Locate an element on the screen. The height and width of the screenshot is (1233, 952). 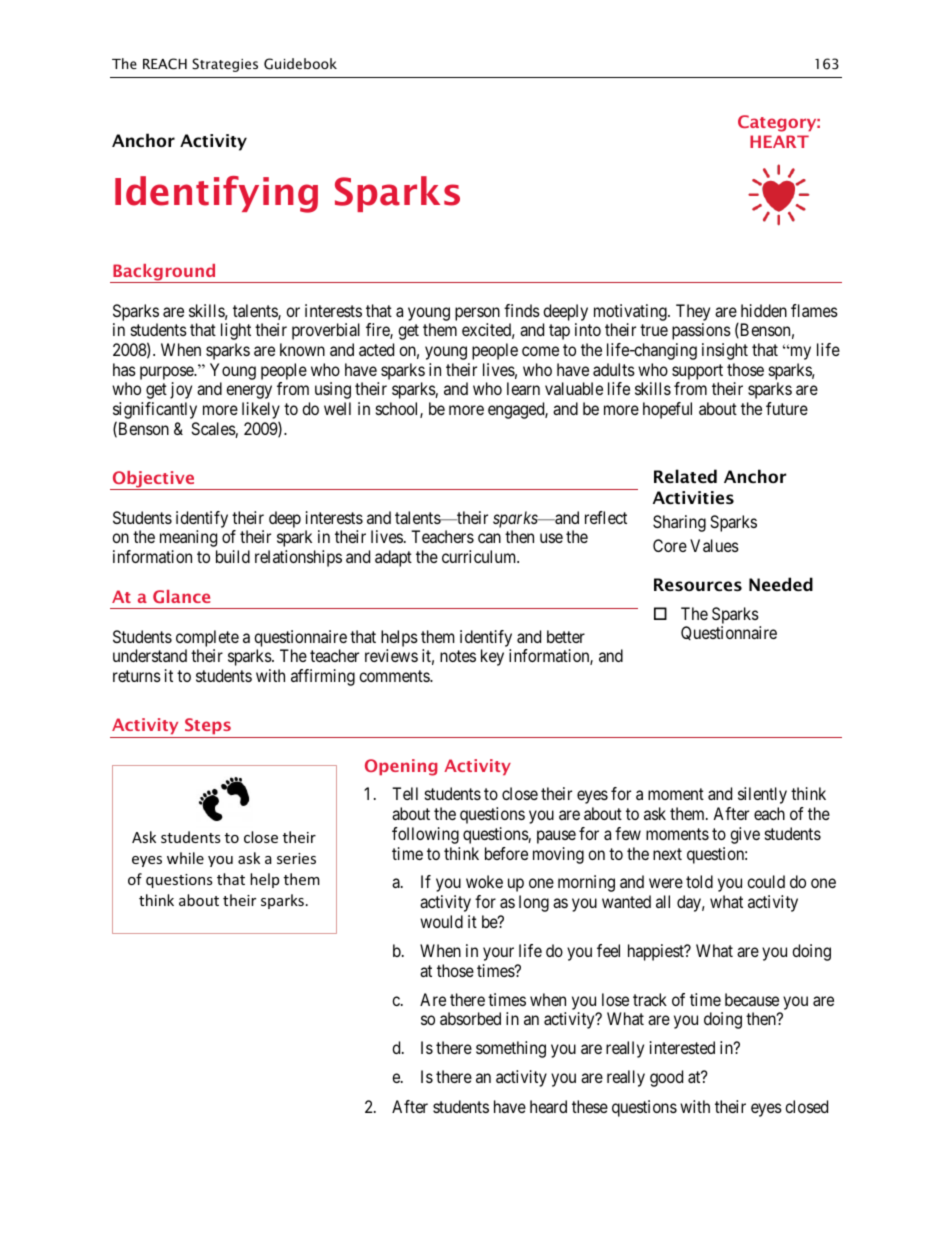
curriculum is located at coordinates (480, 556).
